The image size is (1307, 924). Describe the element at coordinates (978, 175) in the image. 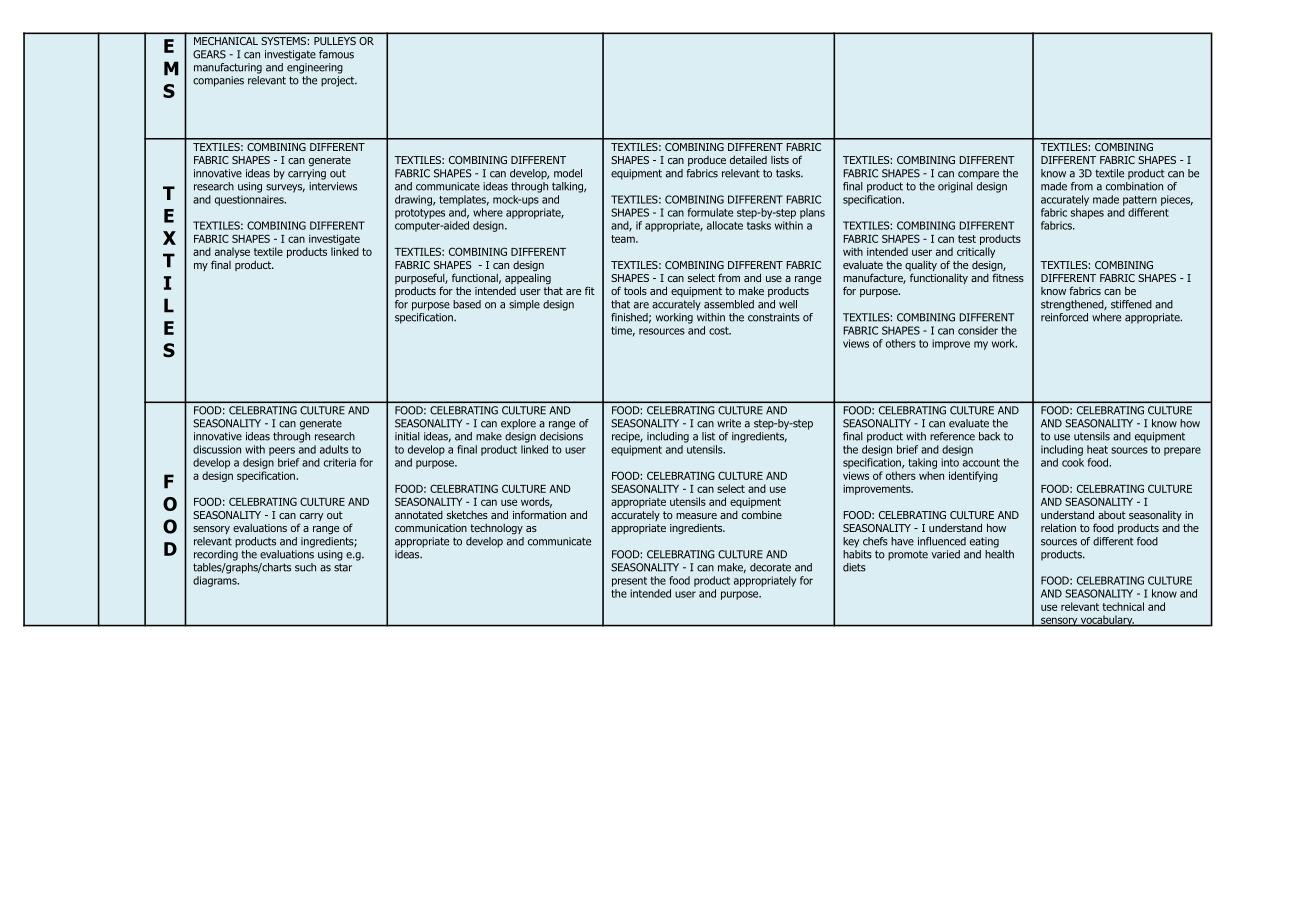

I see `compare` at that location.
